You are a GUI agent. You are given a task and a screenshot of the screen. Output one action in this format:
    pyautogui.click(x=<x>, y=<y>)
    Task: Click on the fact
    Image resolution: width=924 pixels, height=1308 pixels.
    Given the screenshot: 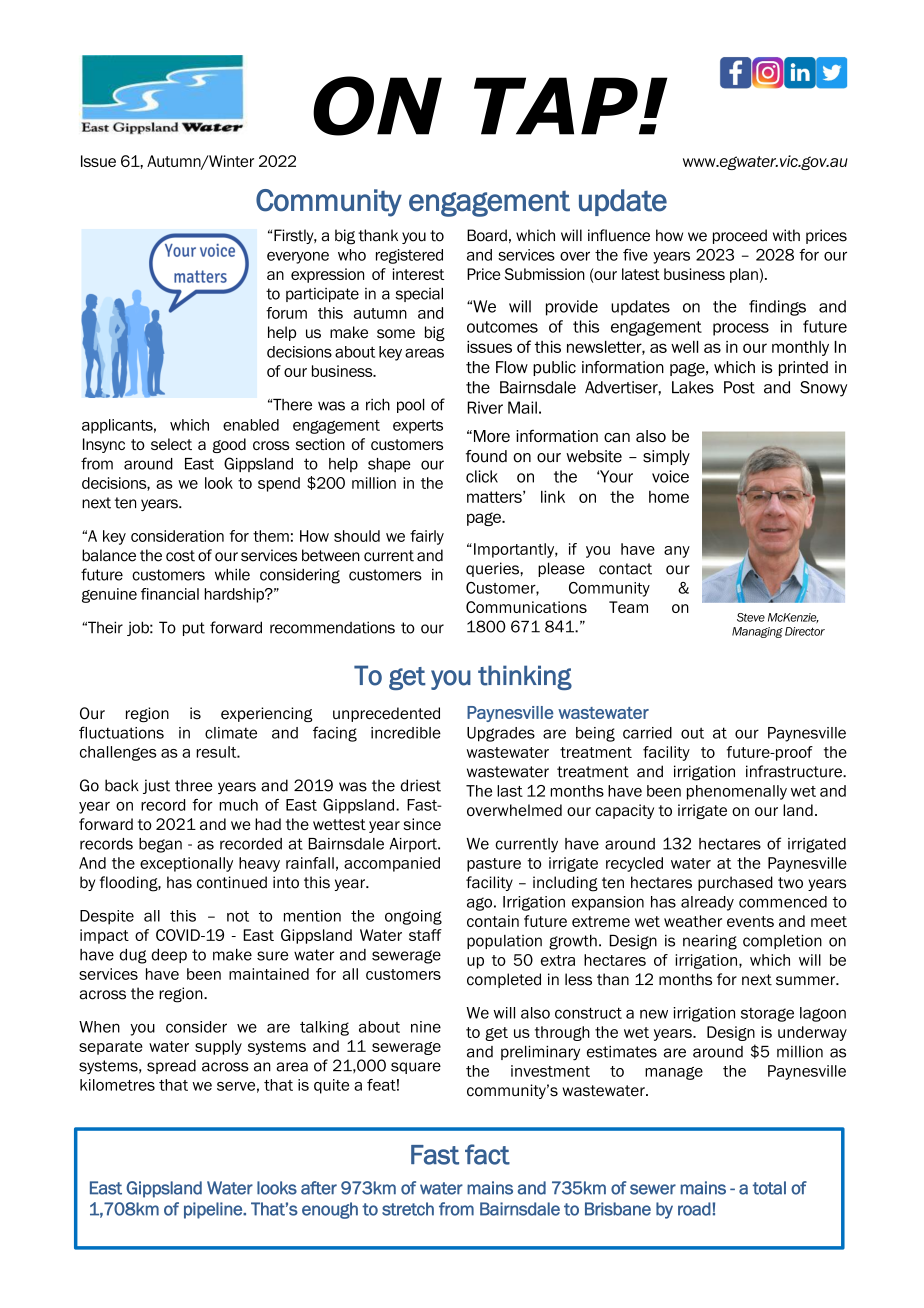 What is the action you would take?
    pyautogui.click(x=487, y=1154)
